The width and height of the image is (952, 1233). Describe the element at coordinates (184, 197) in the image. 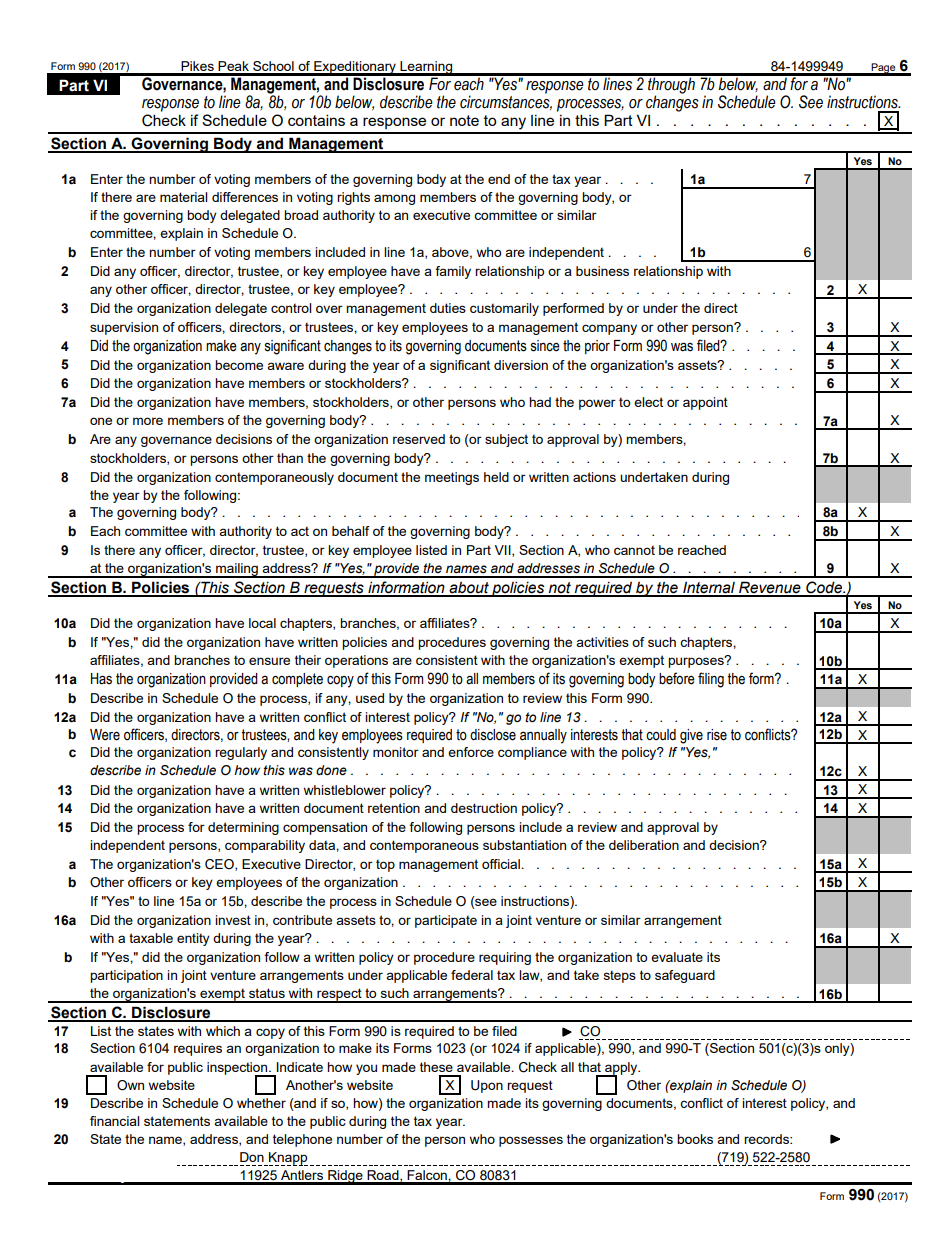

I see `material` at that location.
